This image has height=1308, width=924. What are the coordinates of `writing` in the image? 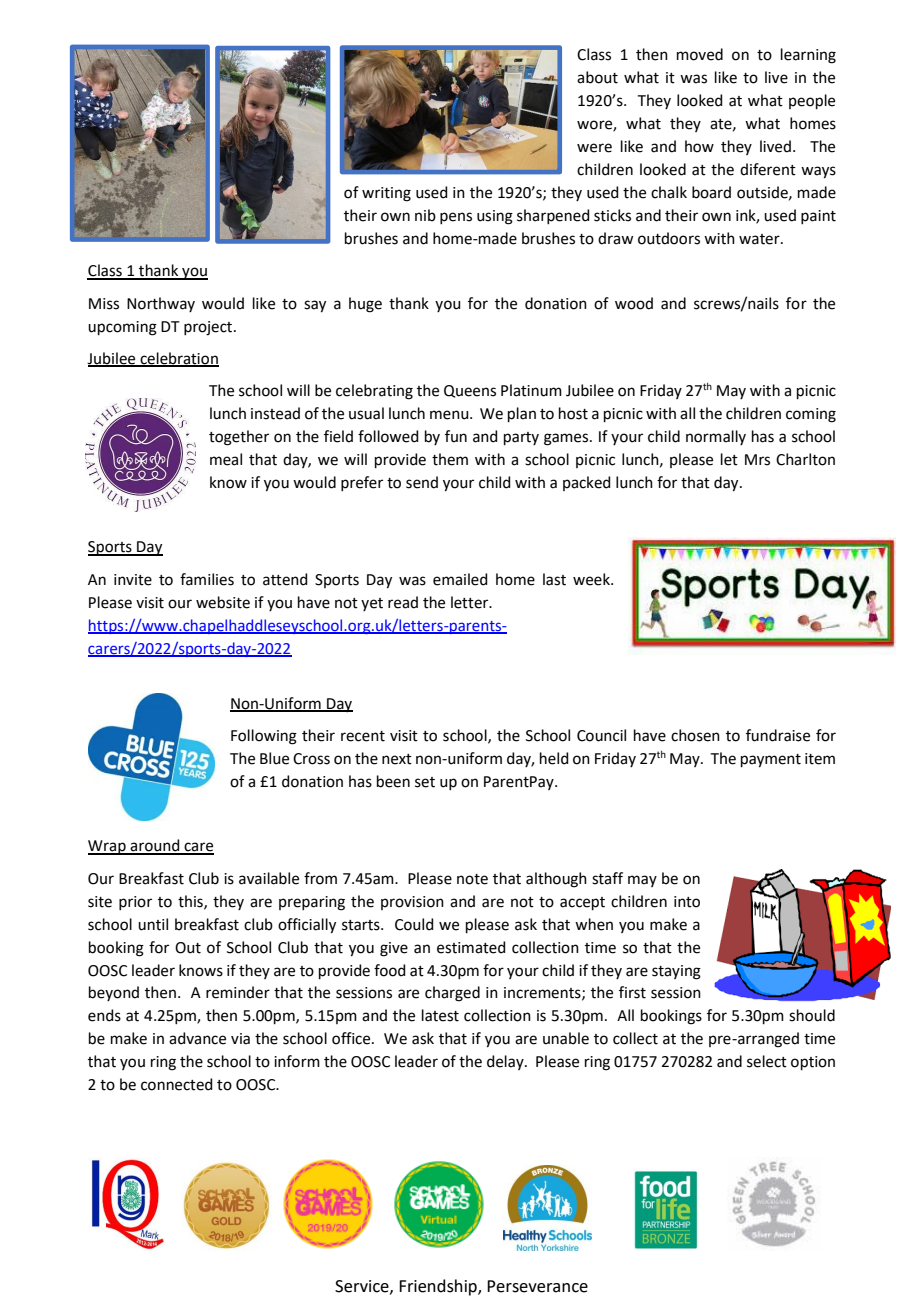 It's located at (386, 194).
